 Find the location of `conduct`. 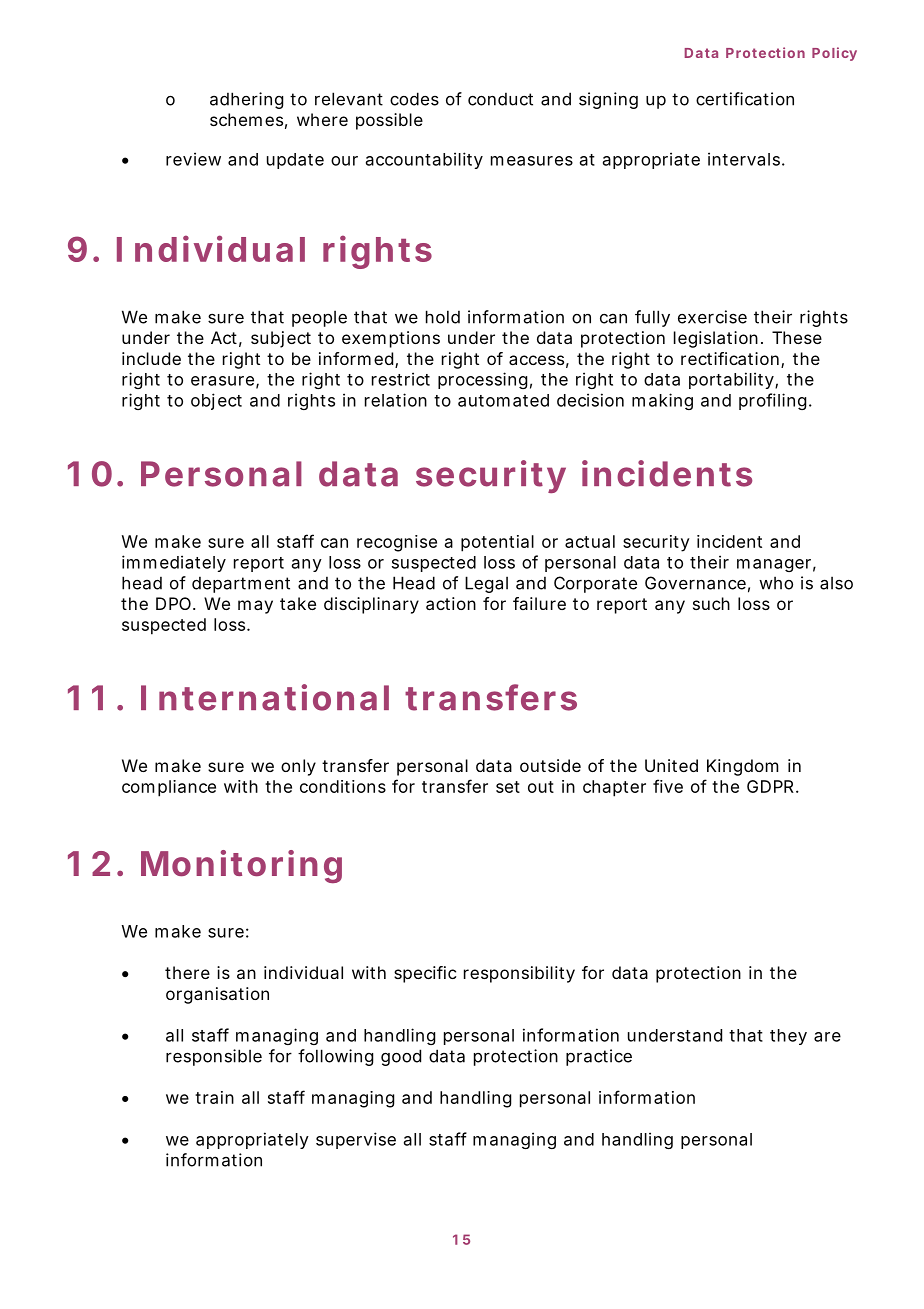

conduct is located at coordinates (500, 99).
